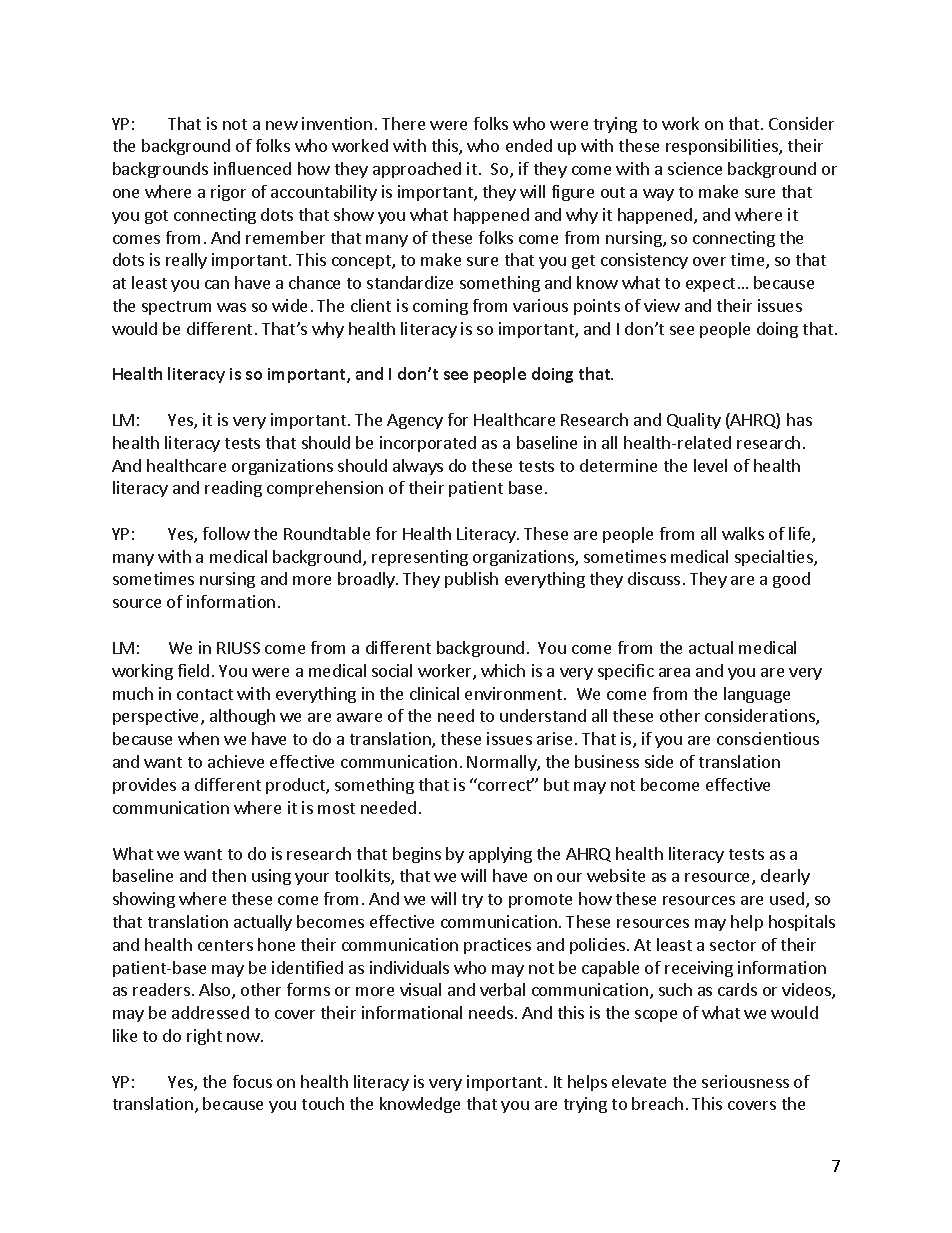 Image resolution: width=952 pixels, height=1233 pixels. Describe the element at coordinates (193, 670) in the screenshot. I see `field` at that location.
